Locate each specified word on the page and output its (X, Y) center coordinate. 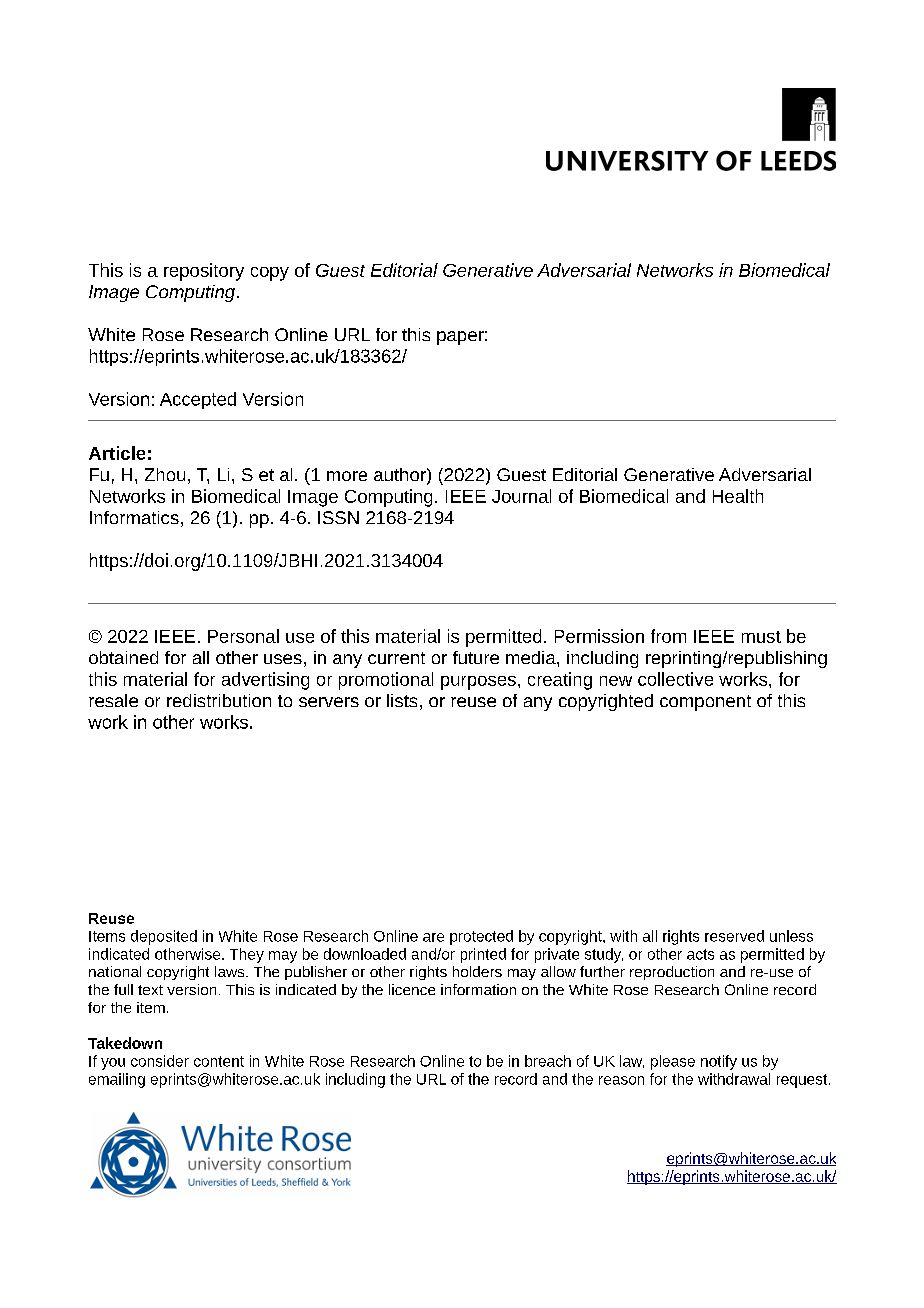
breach (548, 1061)
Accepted (198, 400)
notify (719, 1062)
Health (738, 496)
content (219, 1061)
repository (204, 272)
